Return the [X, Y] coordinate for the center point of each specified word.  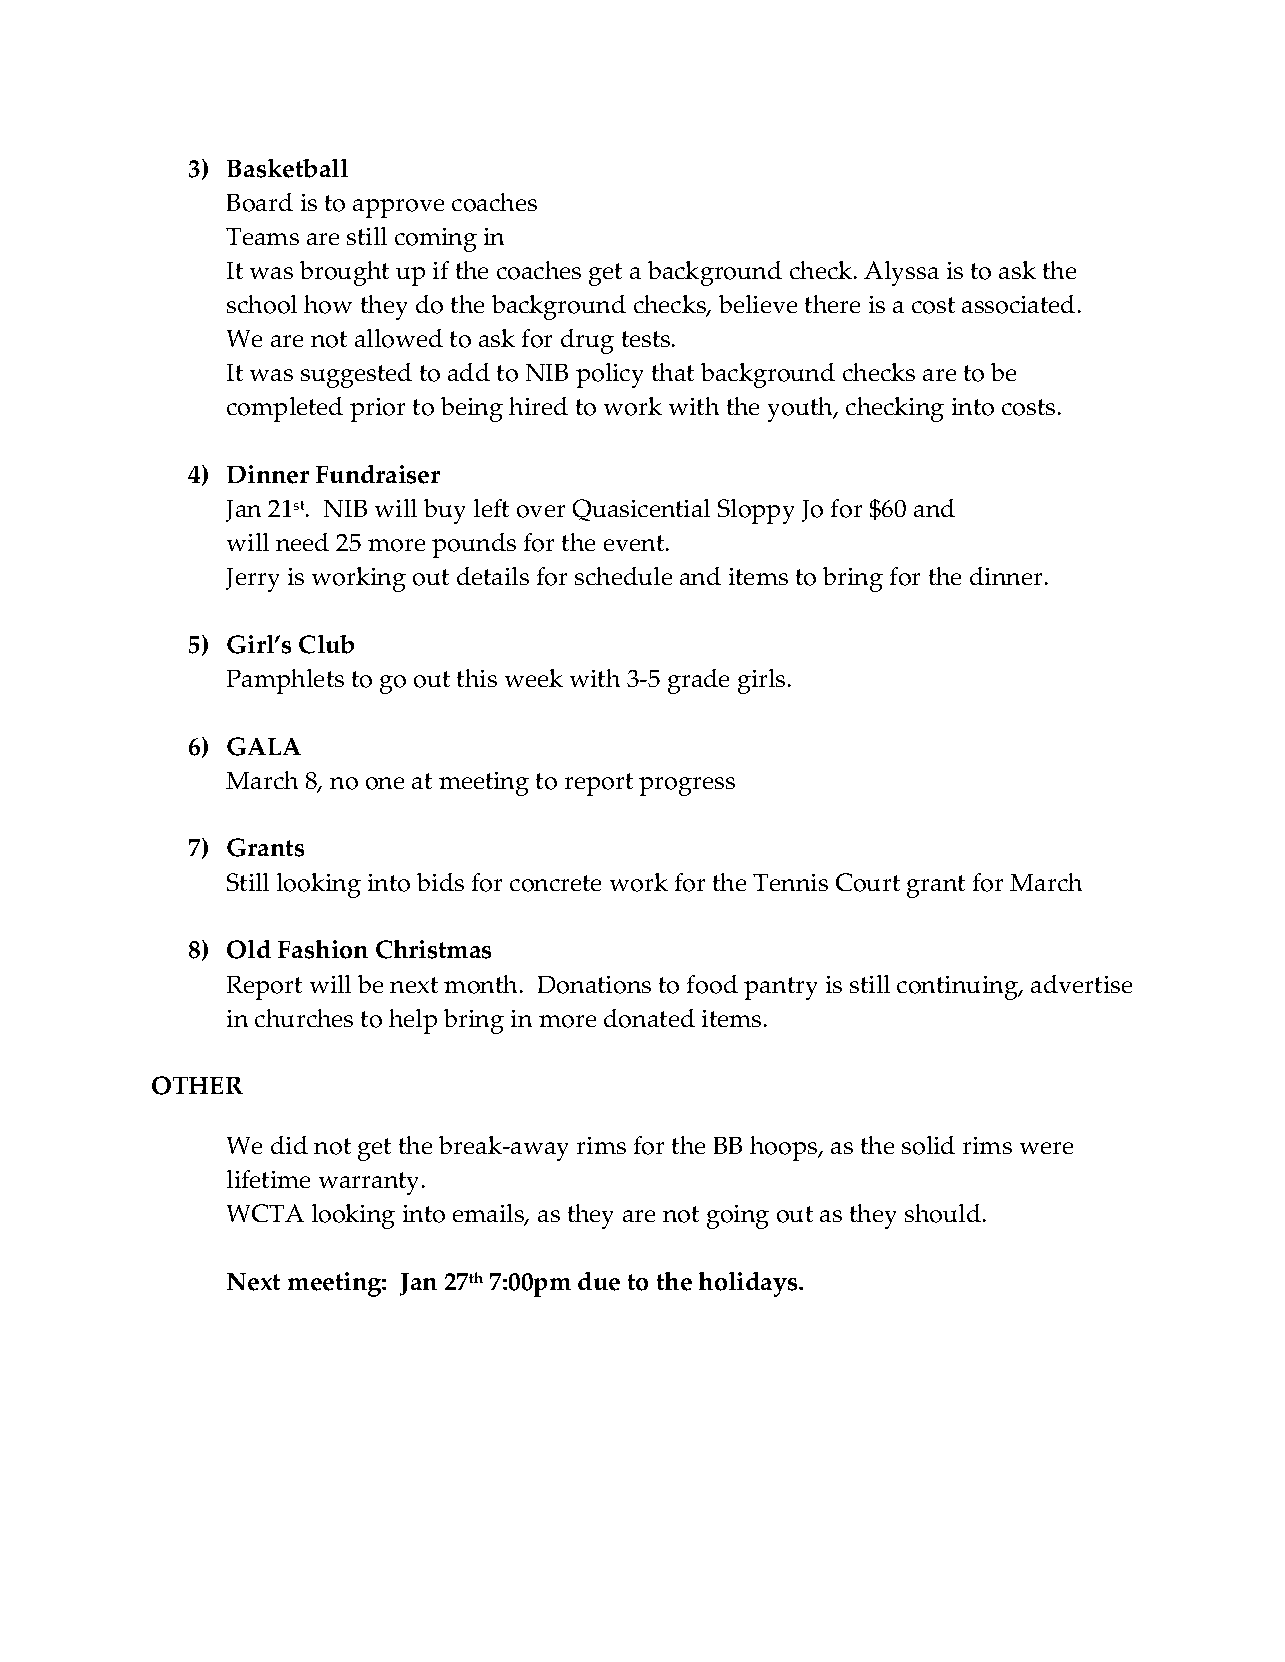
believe [758, 304]
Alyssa [901, 273]
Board [260, 202]
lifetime [268, 1179]
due [599, 1281]
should [943, 1213]
